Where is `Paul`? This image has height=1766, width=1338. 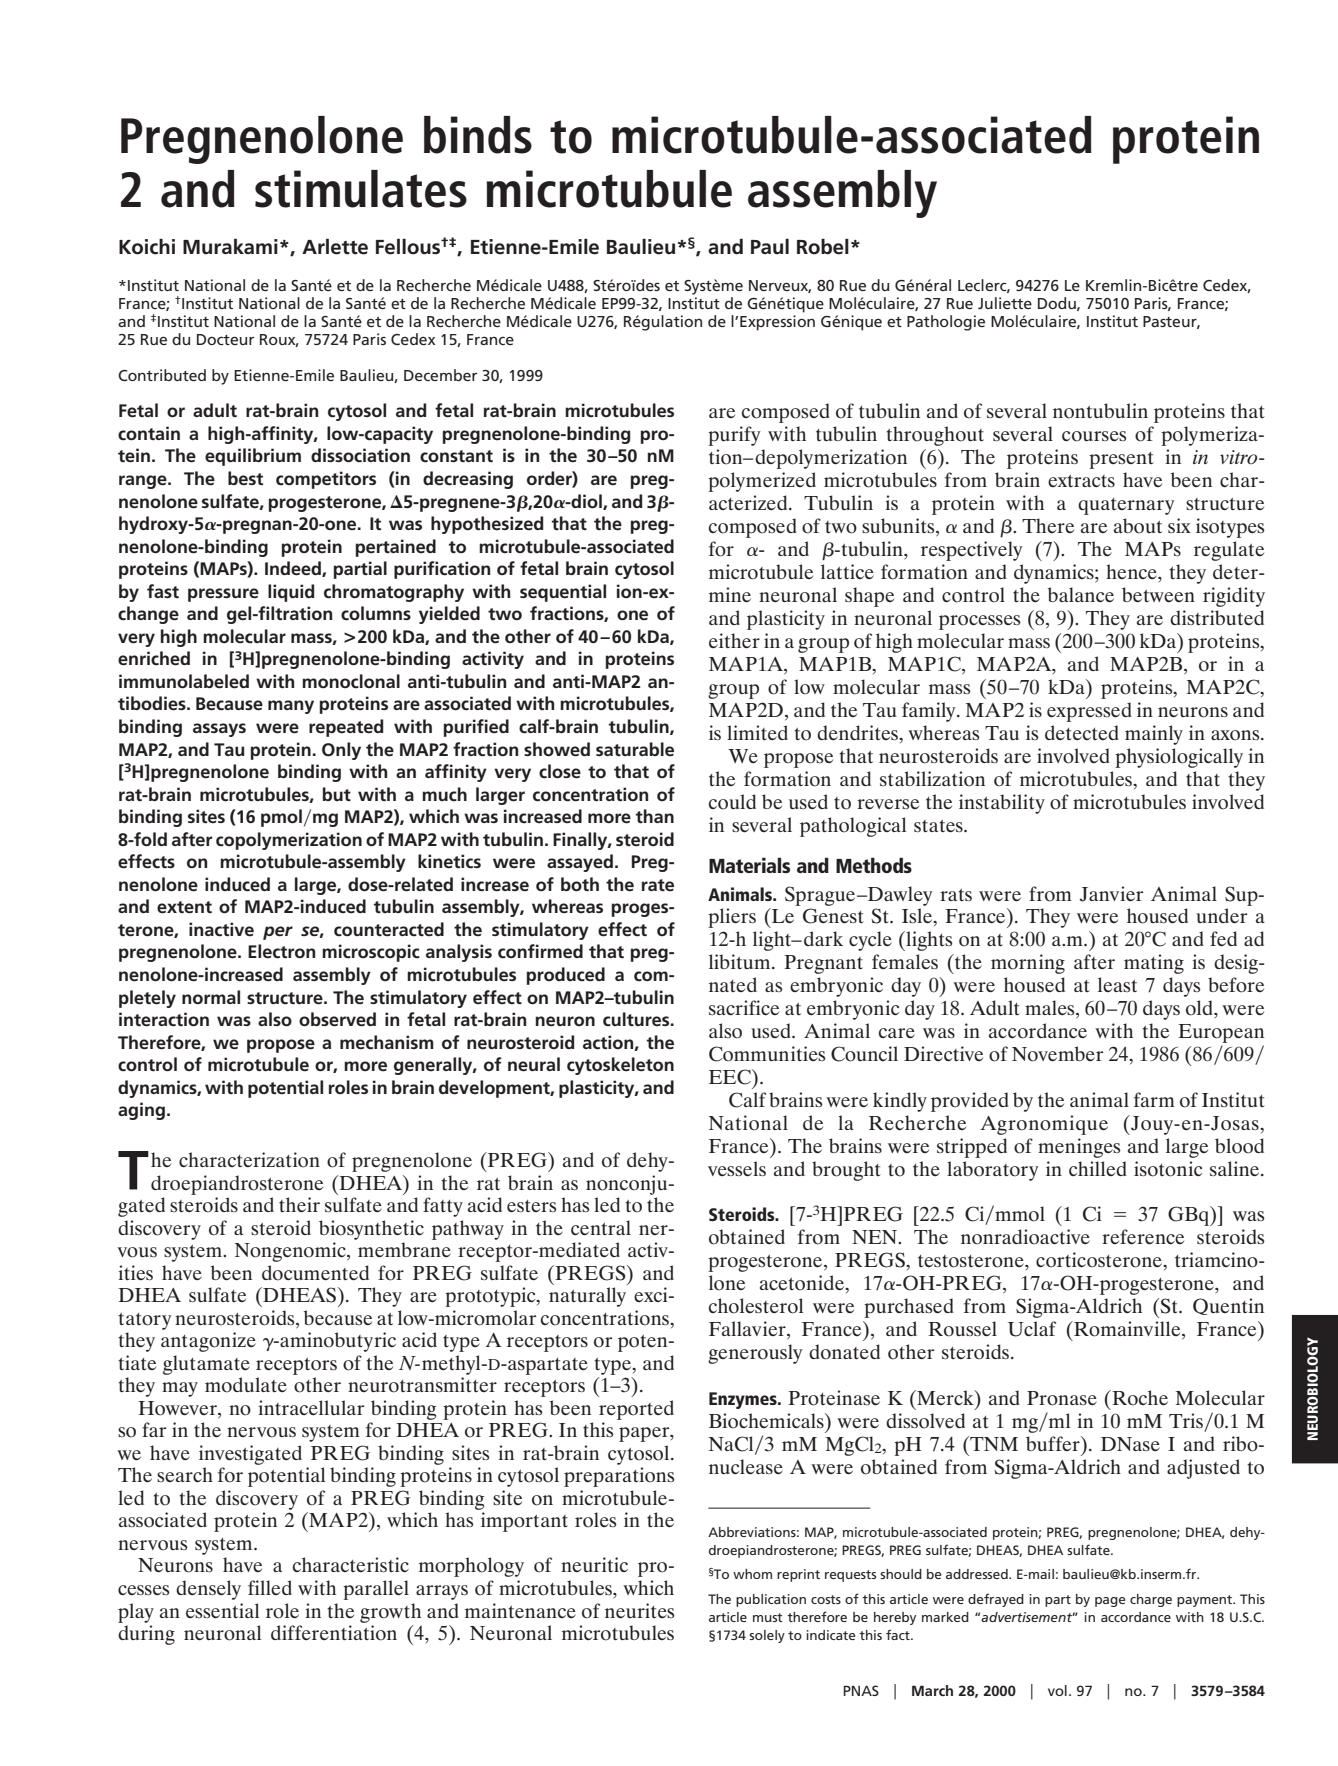
Paul is located at coordinates (770, 247).
